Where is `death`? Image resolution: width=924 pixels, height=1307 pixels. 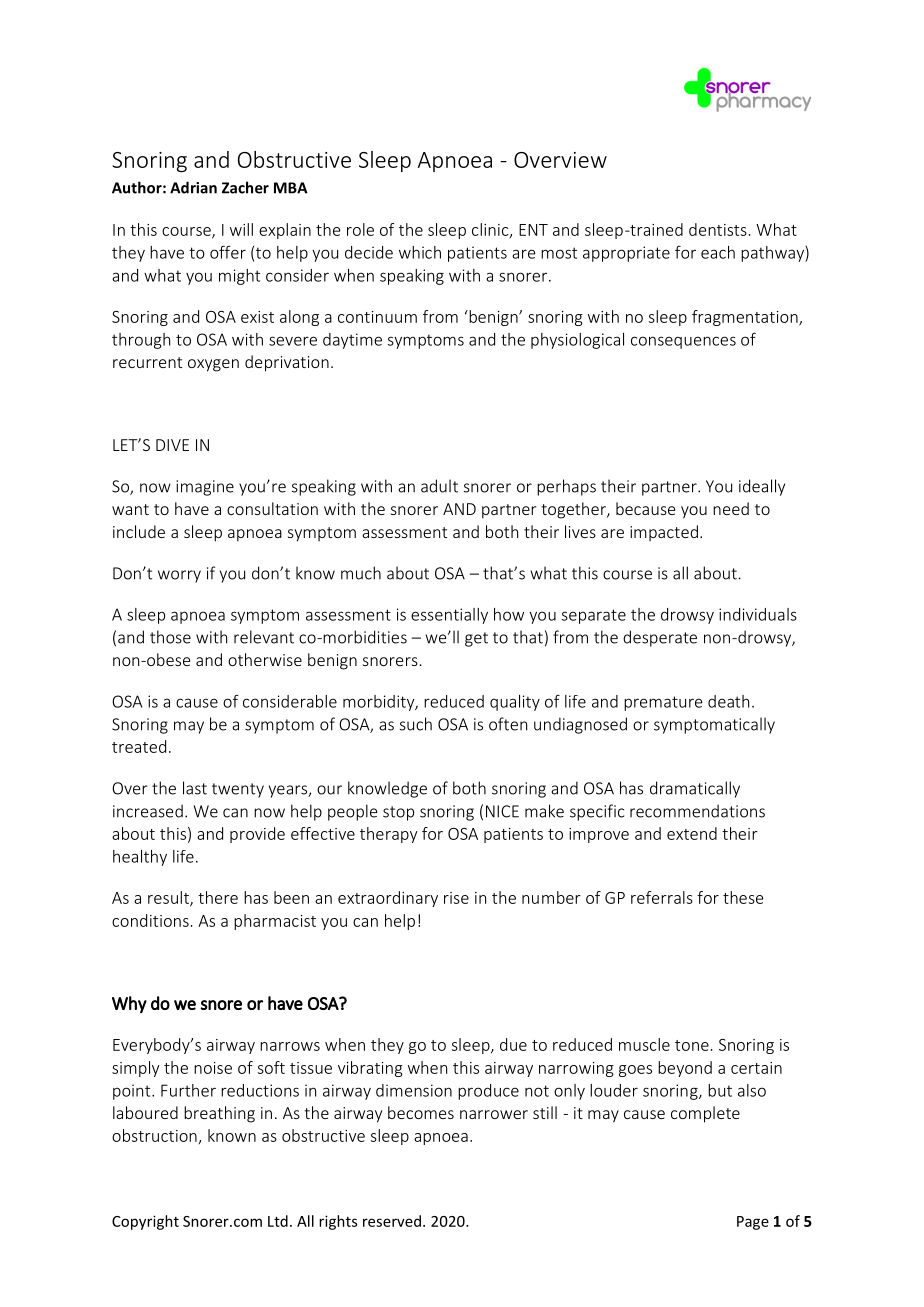
death is located at coordinates (728, 701).
